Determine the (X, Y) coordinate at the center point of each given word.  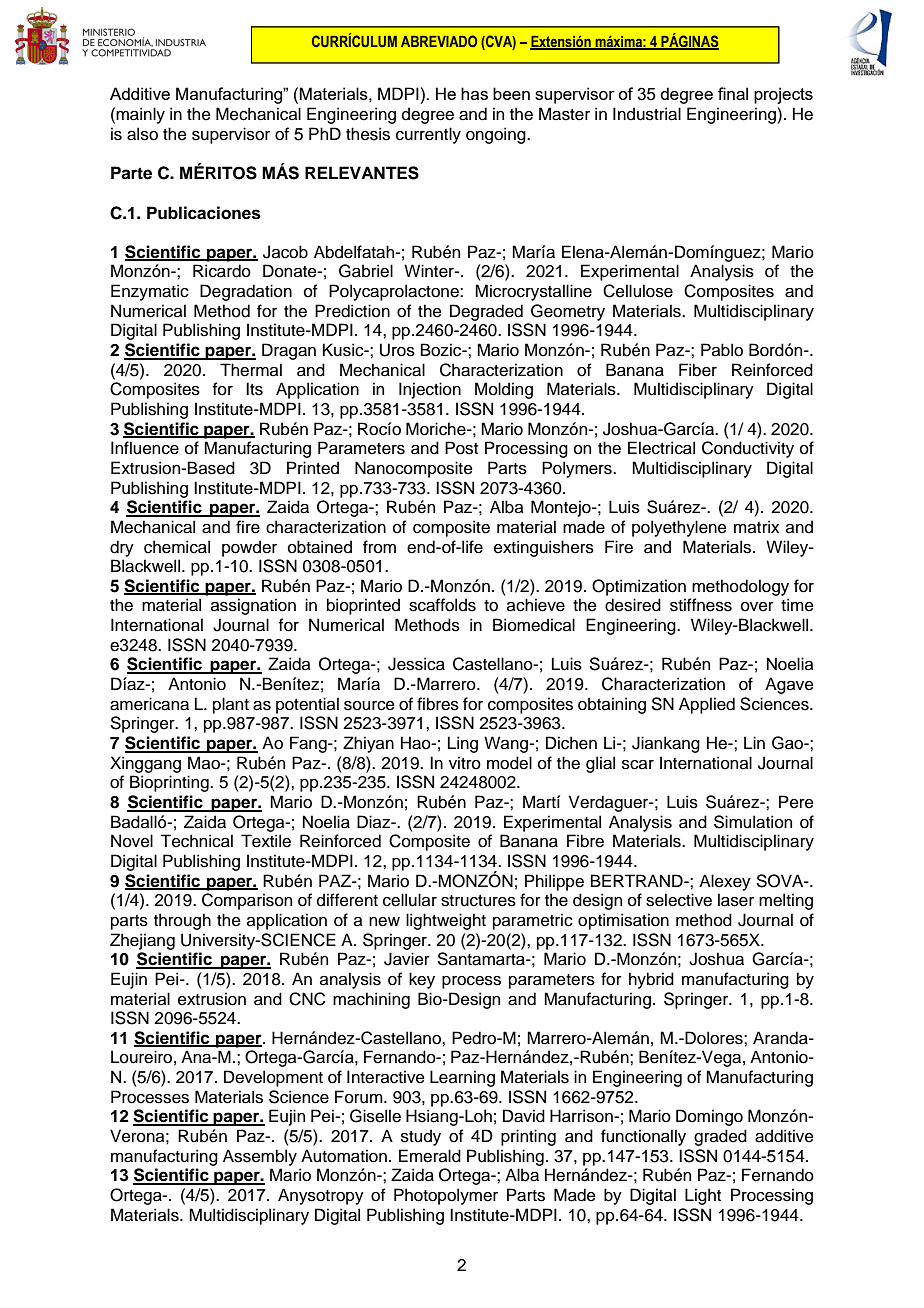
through (182, 921)
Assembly (260, 1157)
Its (254, 389)
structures (478, 901)
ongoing (497, 135)
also (142, 134)
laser (736, 900)
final (733, 93)
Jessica (416, 664)
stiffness (701, 605)
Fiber (698, 370)
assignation (253, 606)
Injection (430, 390)
